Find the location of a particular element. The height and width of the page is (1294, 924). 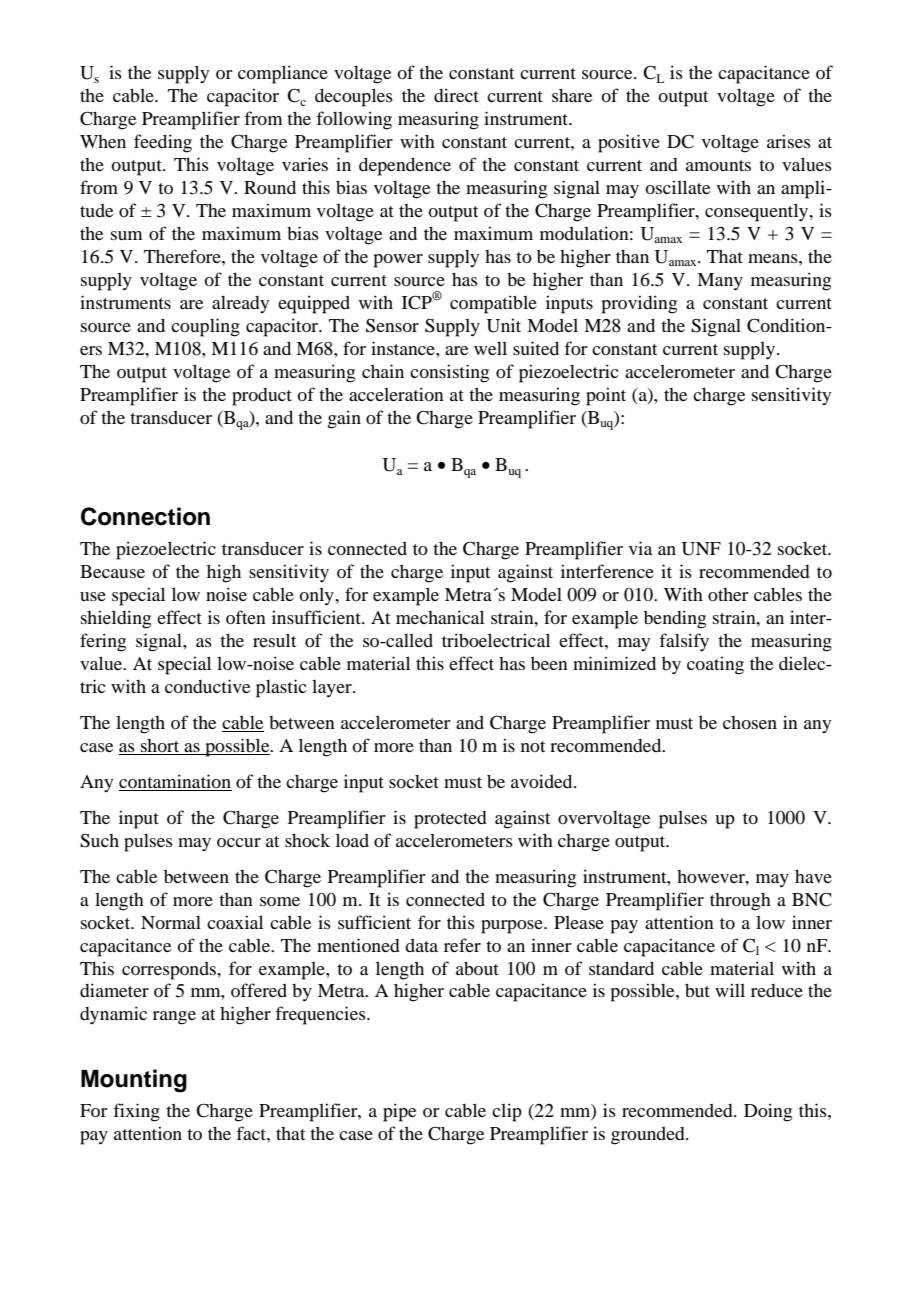

purpose is located at coordinates (513, 927).
